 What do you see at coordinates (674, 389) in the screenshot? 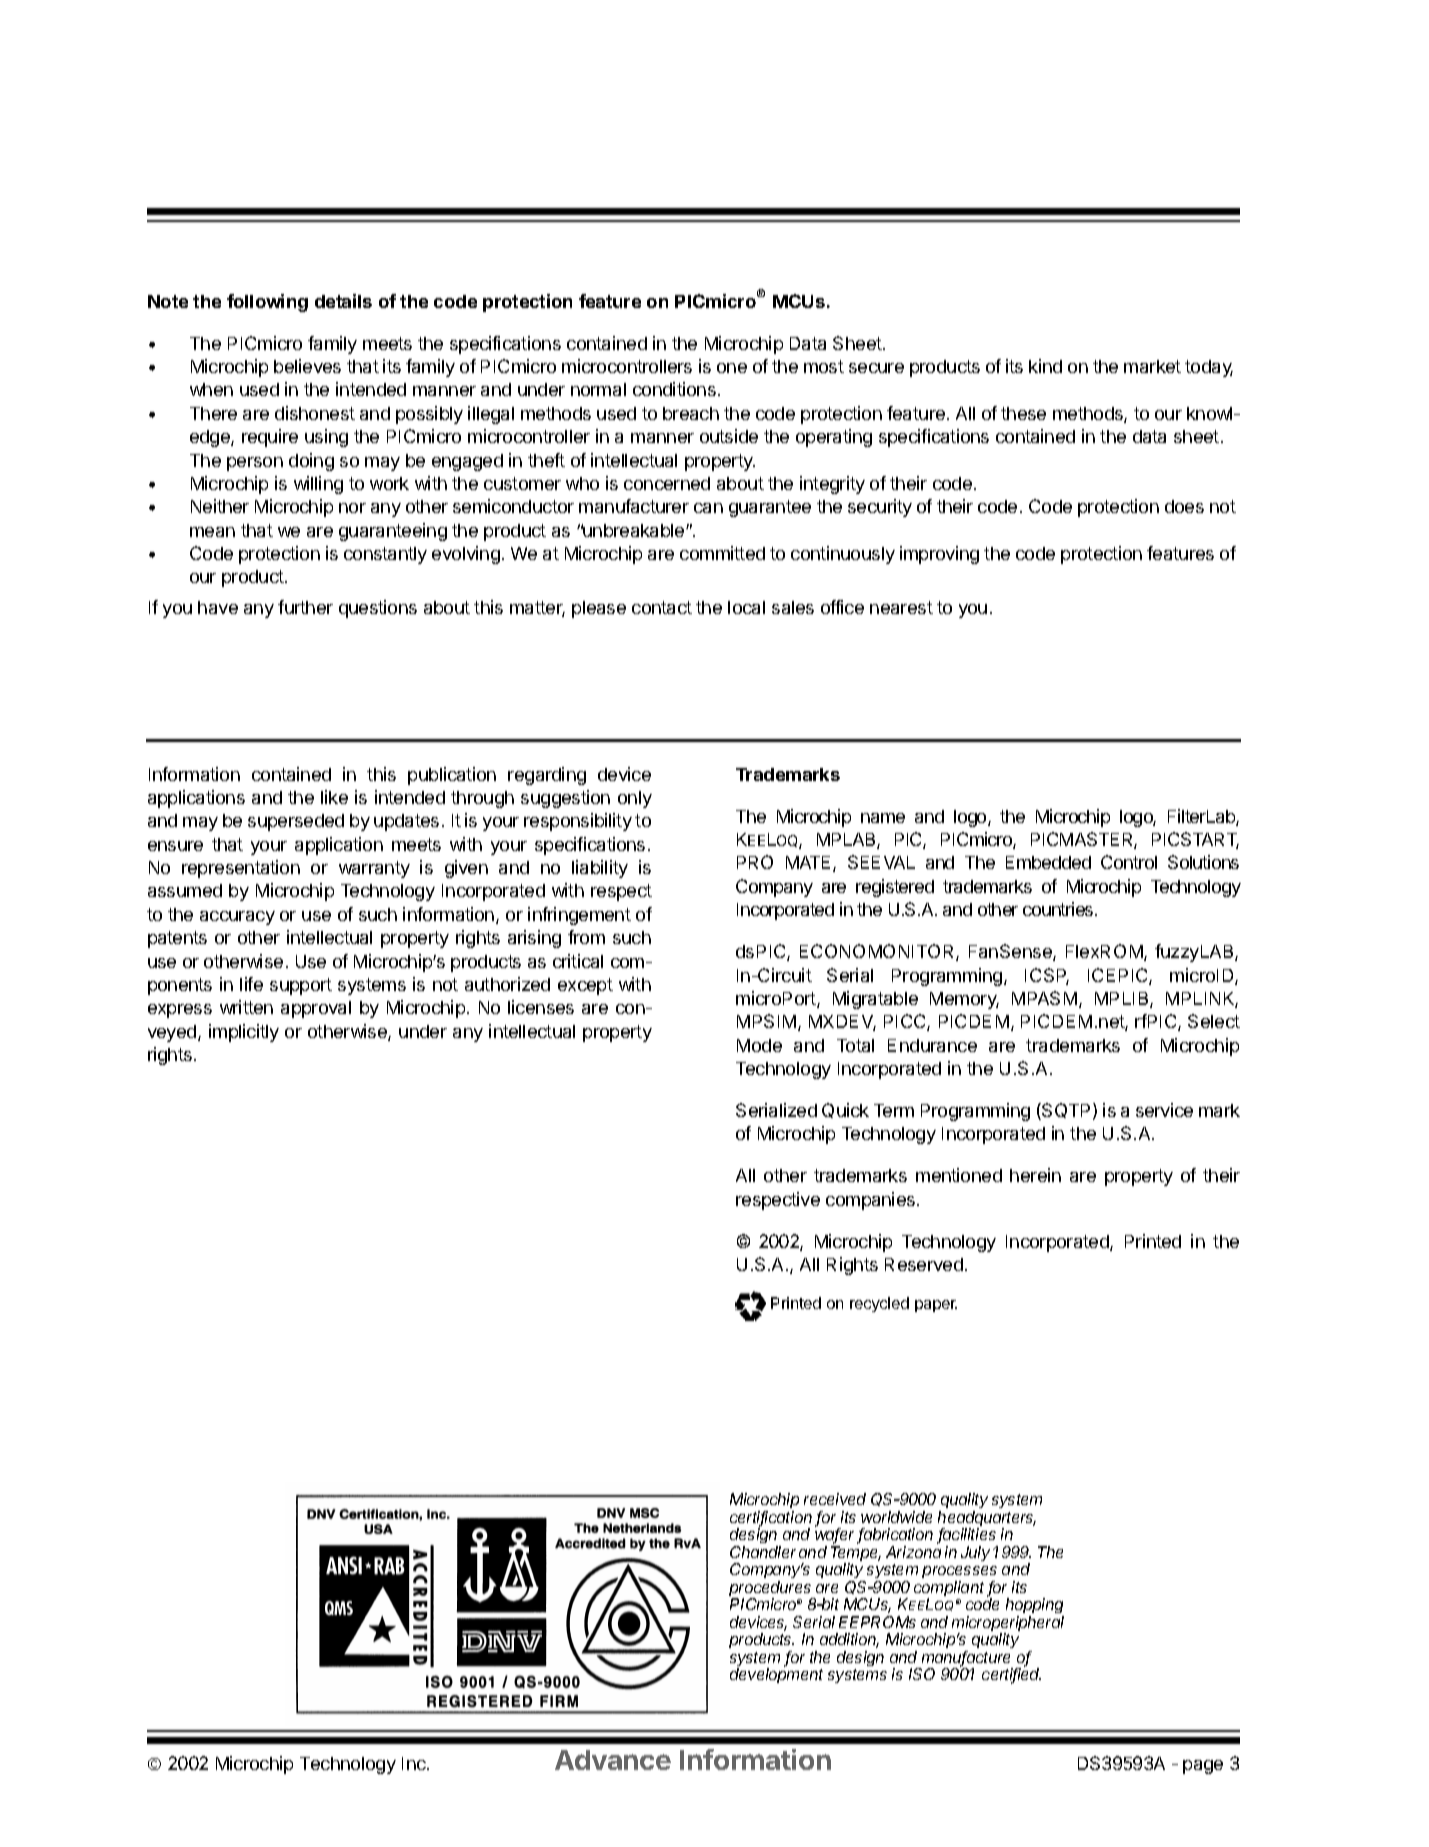
I see `conditions` at bounding box center [674, 389].
